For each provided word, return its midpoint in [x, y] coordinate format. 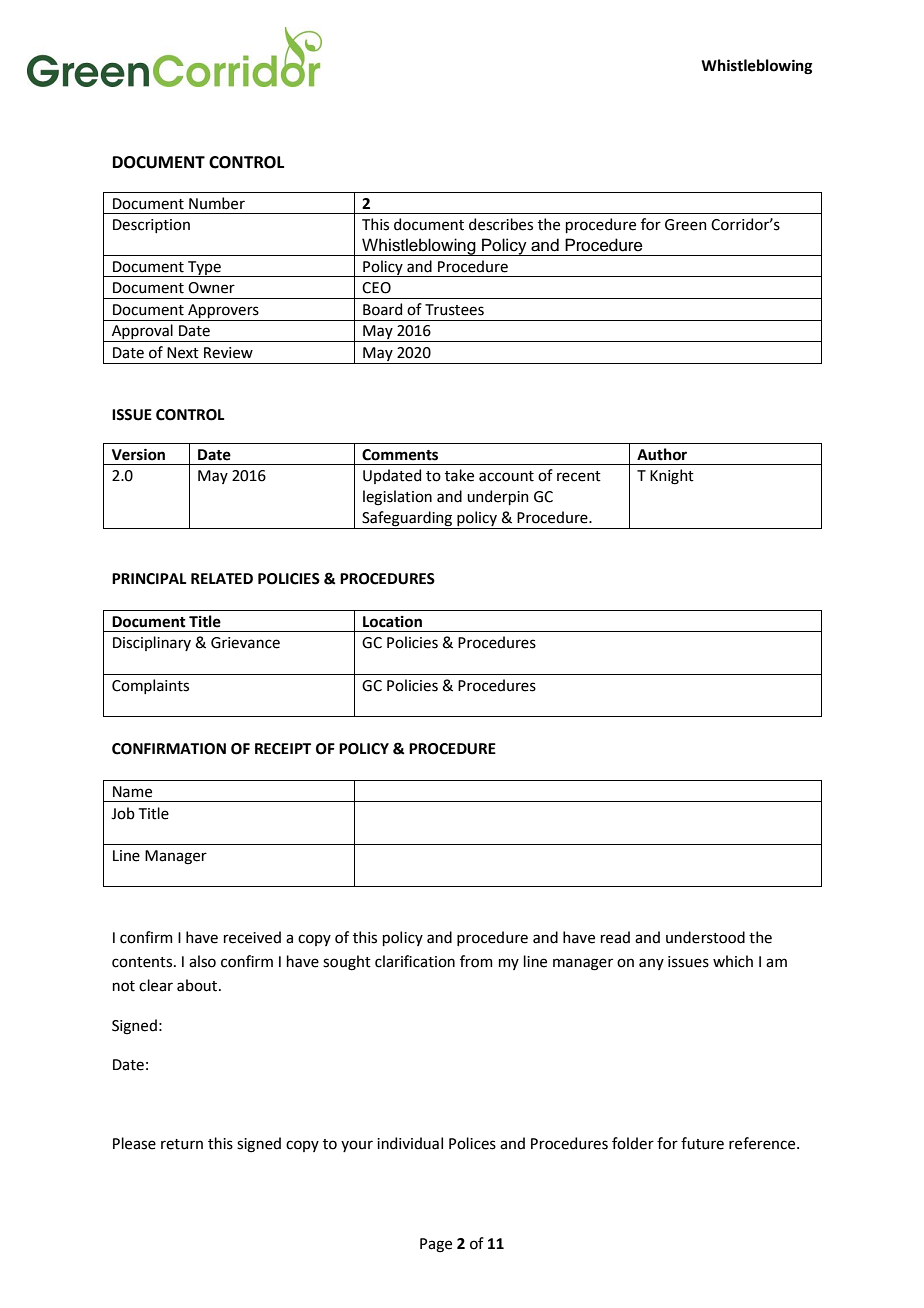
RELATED [222, 578]
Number [217, 203]
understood [705, 937]
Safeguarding [407, 520]
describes [501, 224]
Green [686, 225]
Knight [672, 477]
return [182, 1144]
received [252, 937]
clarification [415, 961]
